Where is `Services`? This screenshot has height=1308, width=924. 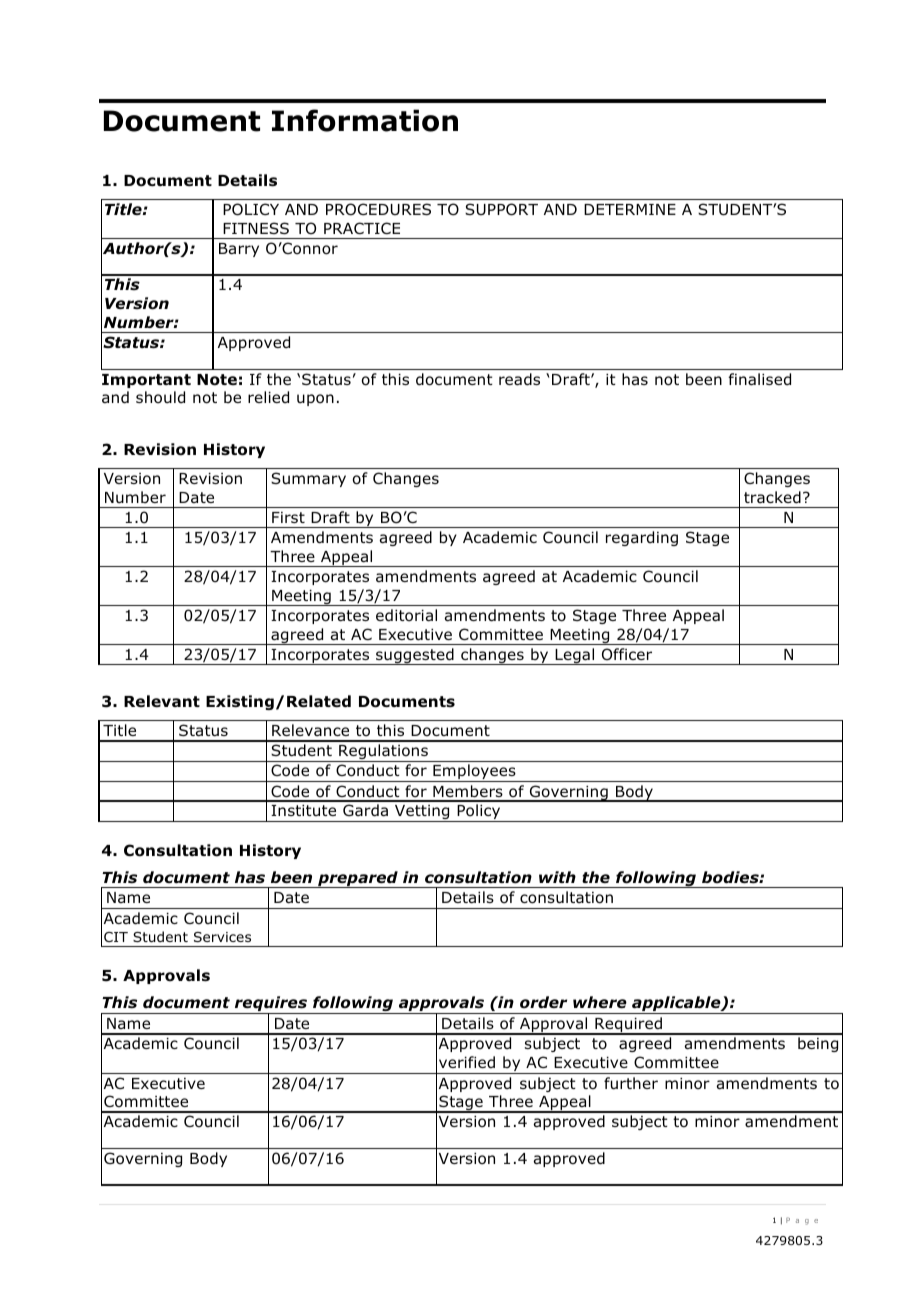 Services is located at coordinates (222, 937).
